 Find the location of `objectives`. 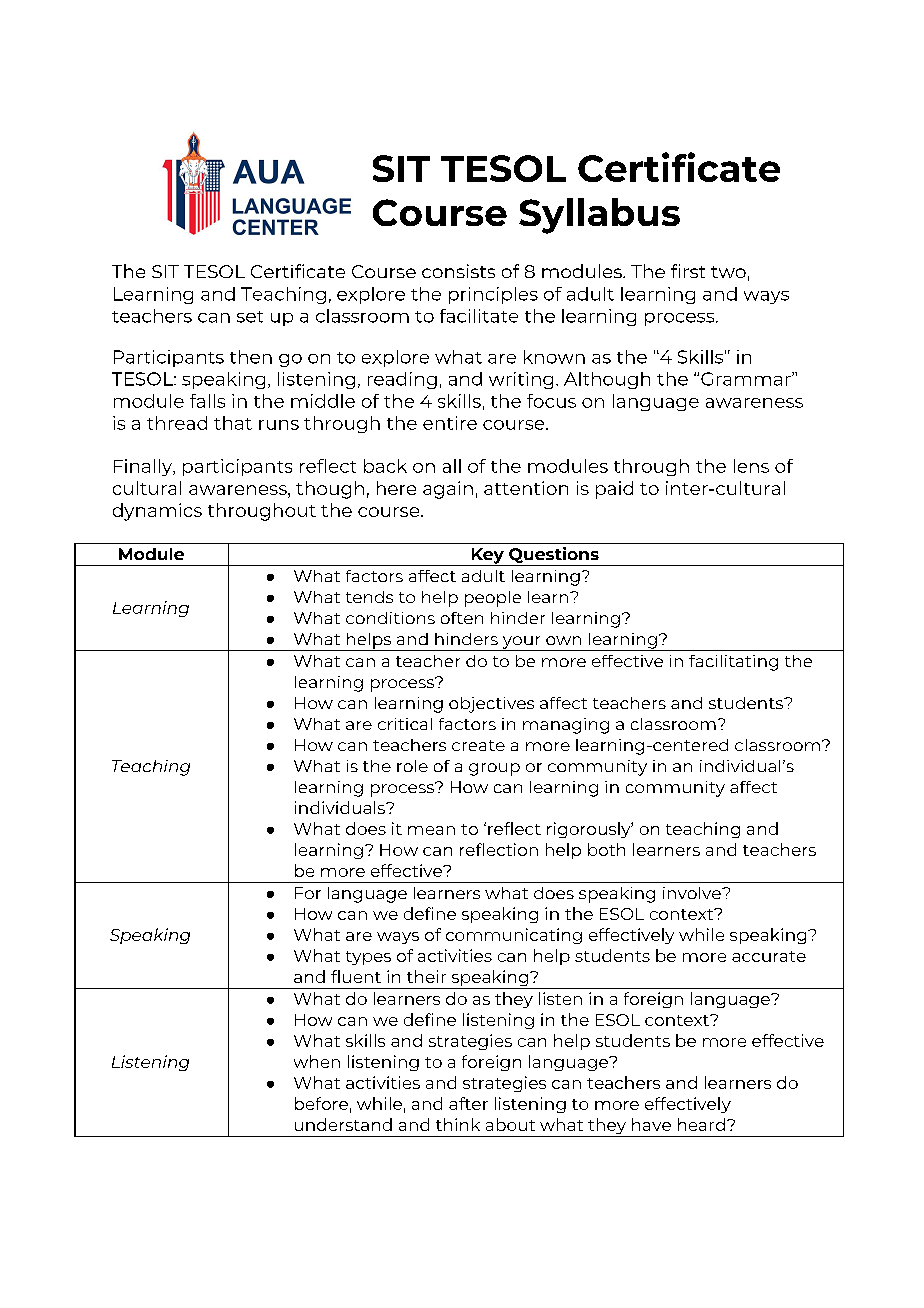

objectives is located at coordinates (491, 705).
